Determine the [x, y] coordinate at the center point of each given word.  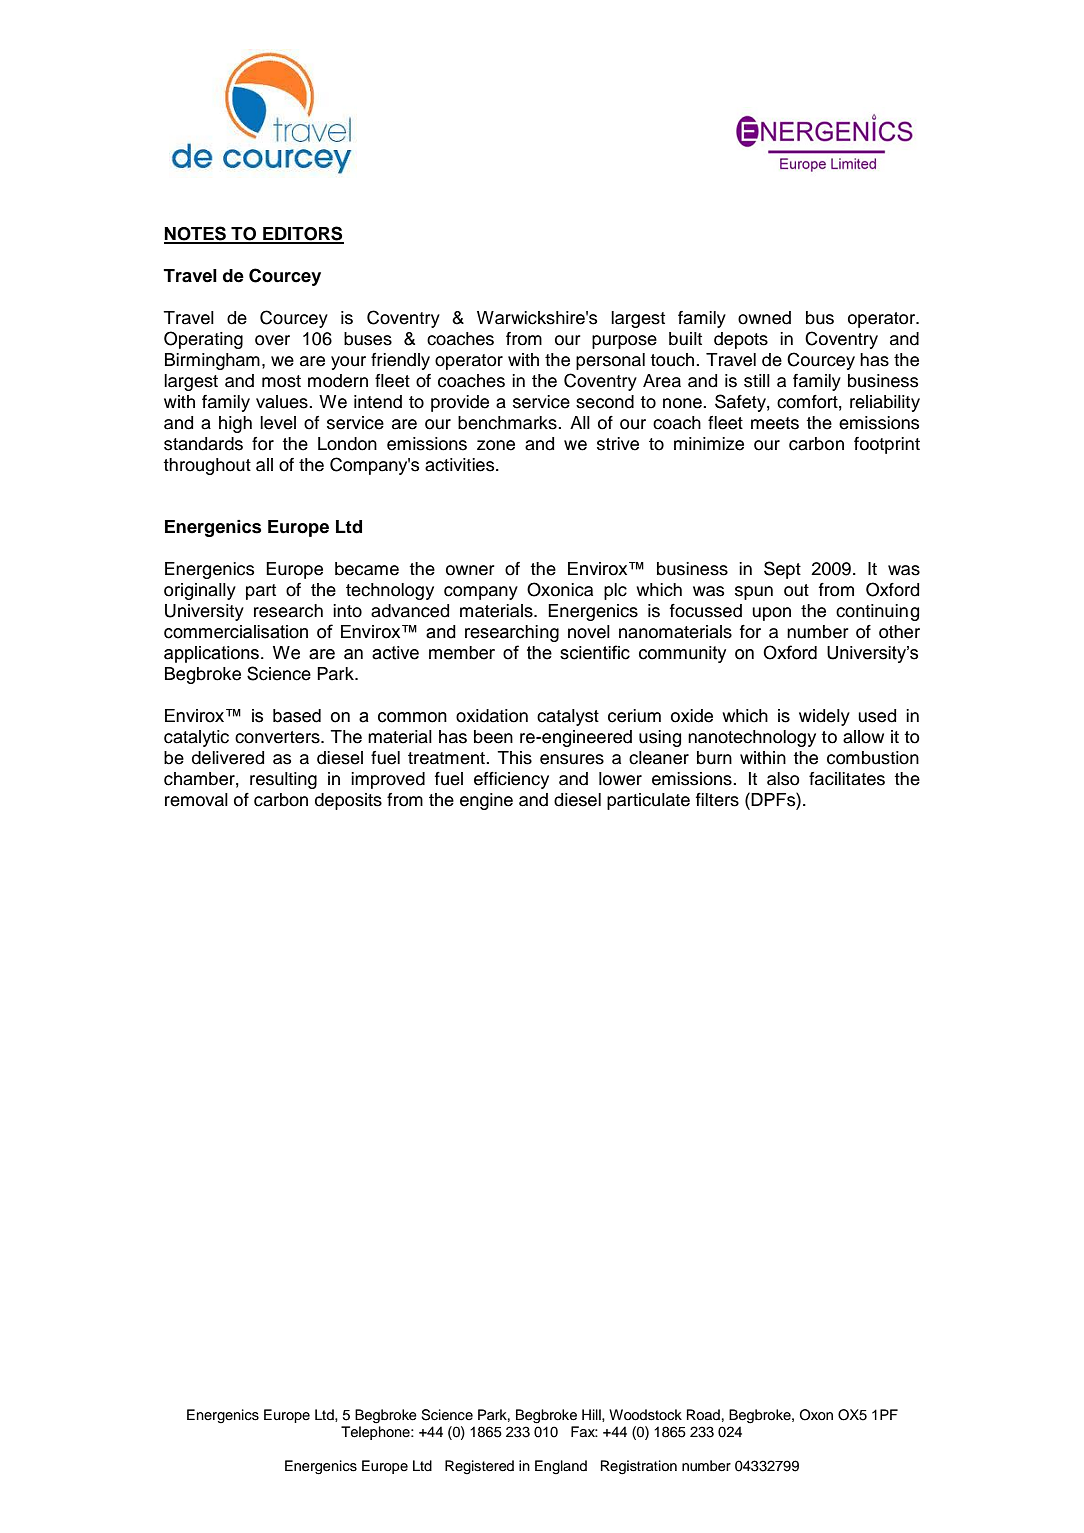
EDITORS [302, 234]
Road [703, 1415]
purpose [624, 342]
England [561, 1467]
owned [764, 318]
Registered [479, 1467]
